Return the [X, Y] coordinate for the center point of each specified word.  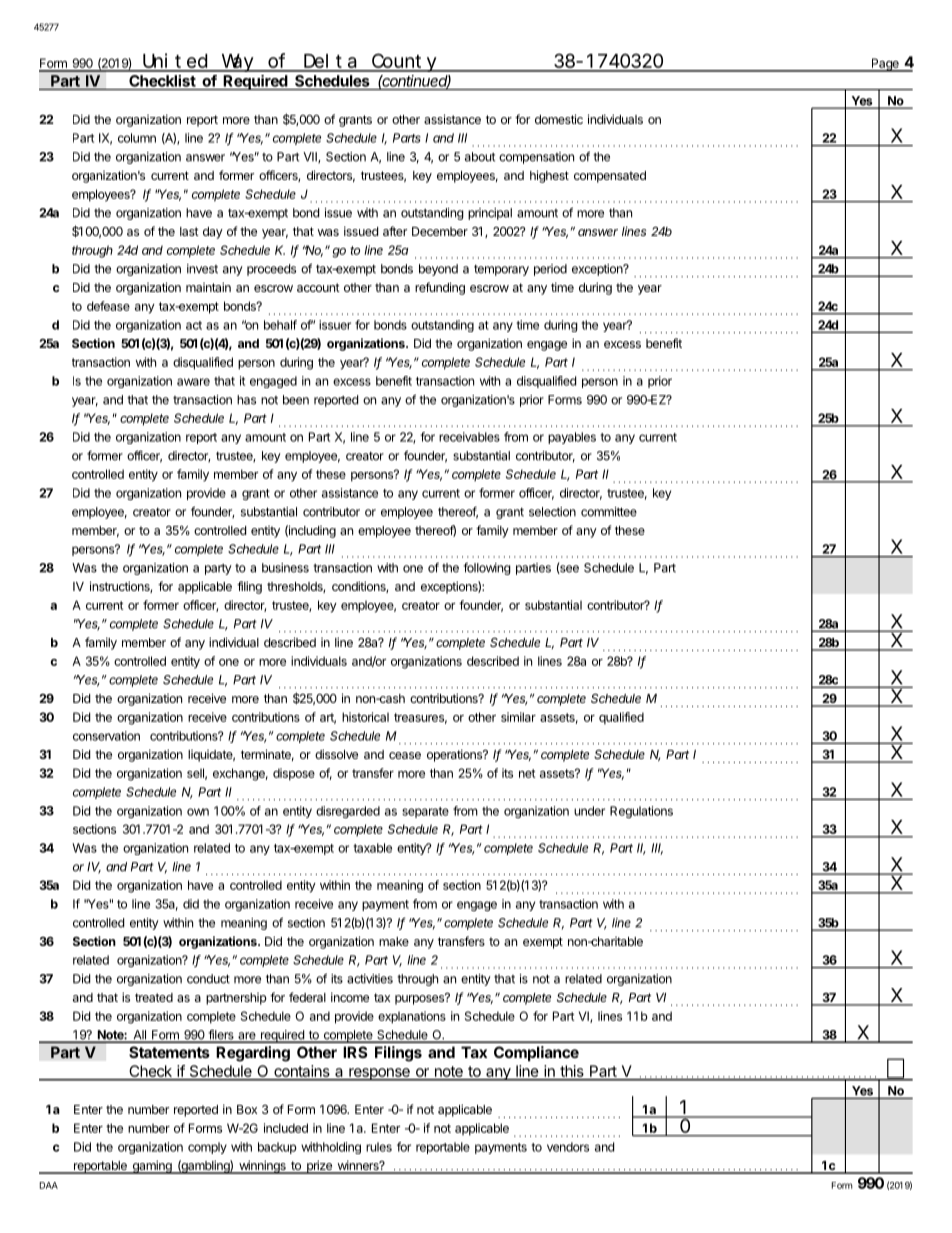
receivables [469, 437]
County [404, 63]
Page [885, 65]
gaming [152, 1167]
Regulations [641, 812]
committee [609, 512]
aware [193, 382]
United [175, 62]
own [198, 812]
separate [425, 812]
